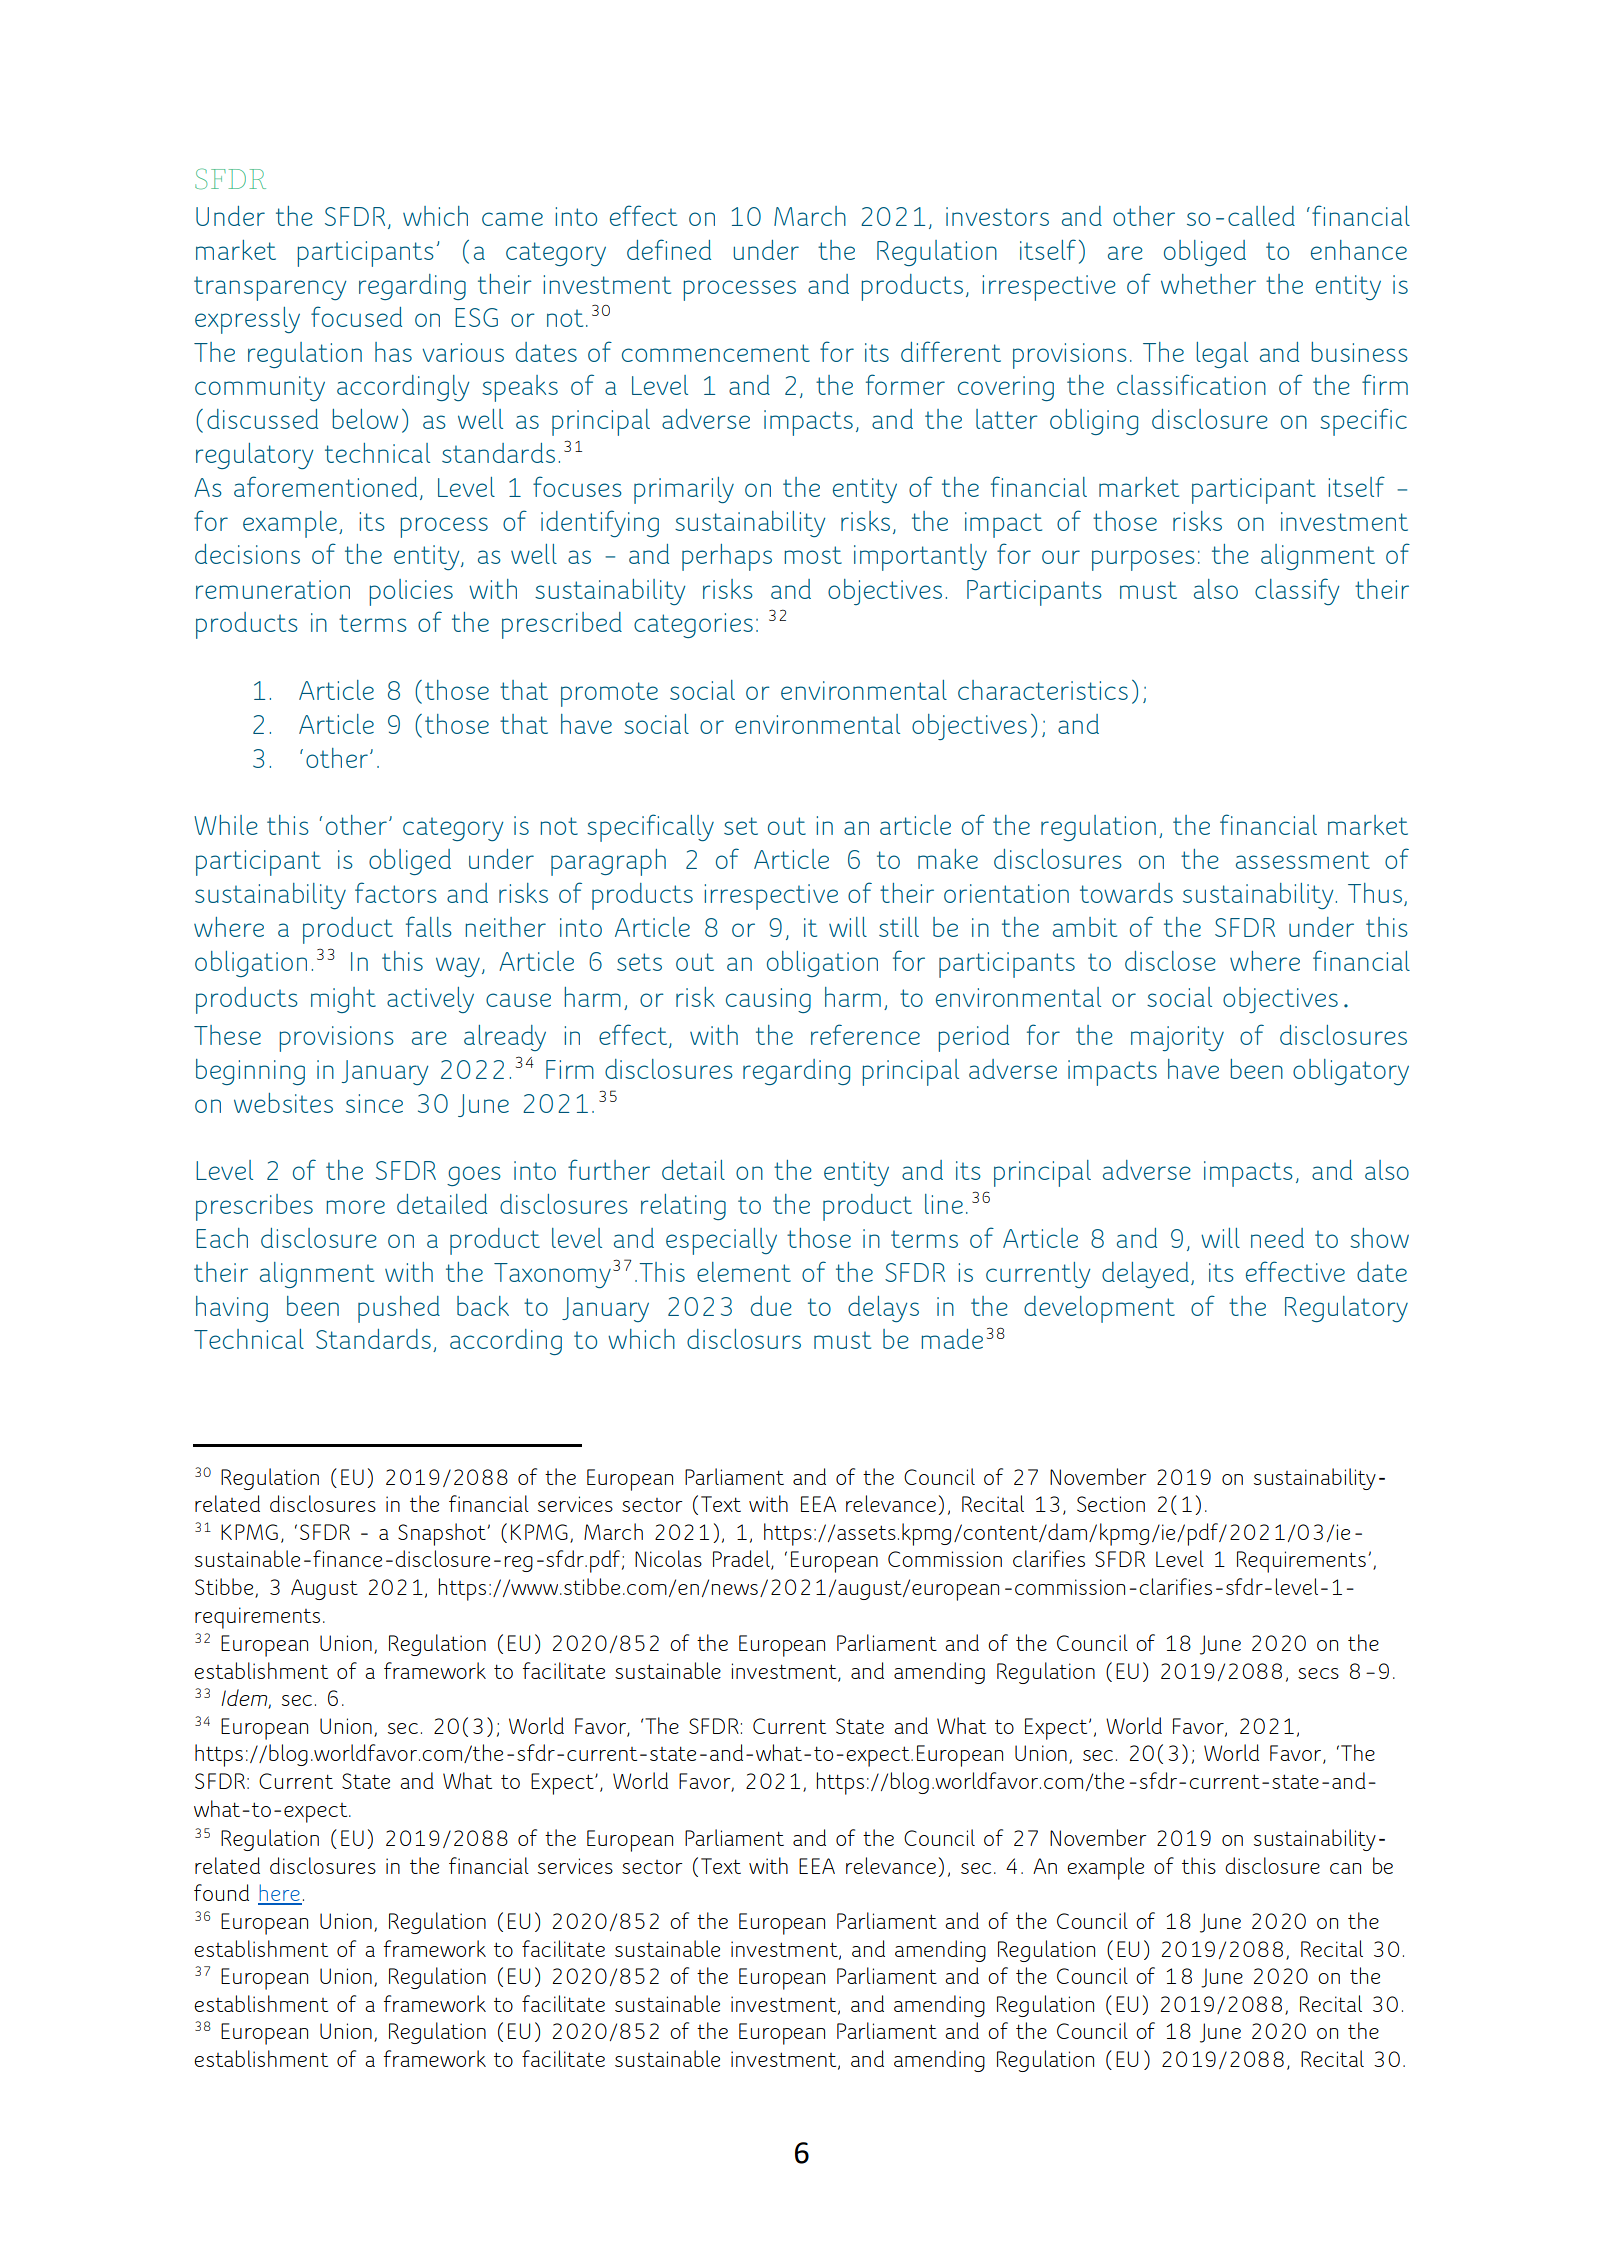 Image resolution: width=1603 pixels, height=2267 pixels. Describe the element at coordinates (356, 316) in the image. I see `focused` at that location.
